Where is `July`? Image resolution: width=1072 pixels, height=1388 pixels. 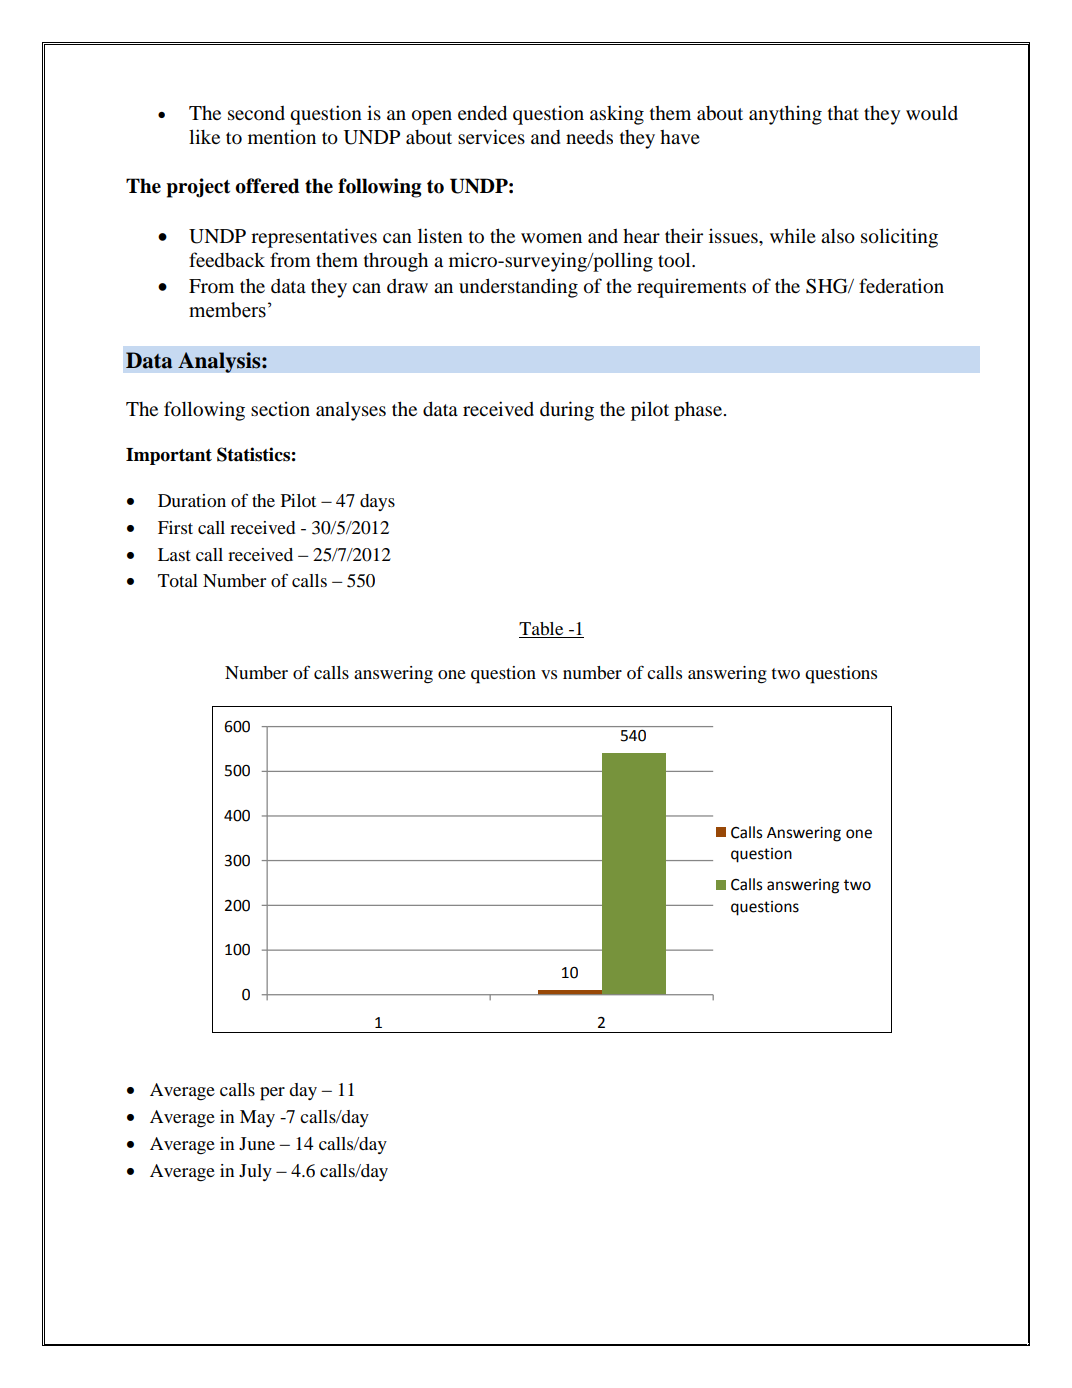 July is located at coordinates (255, 1172).
